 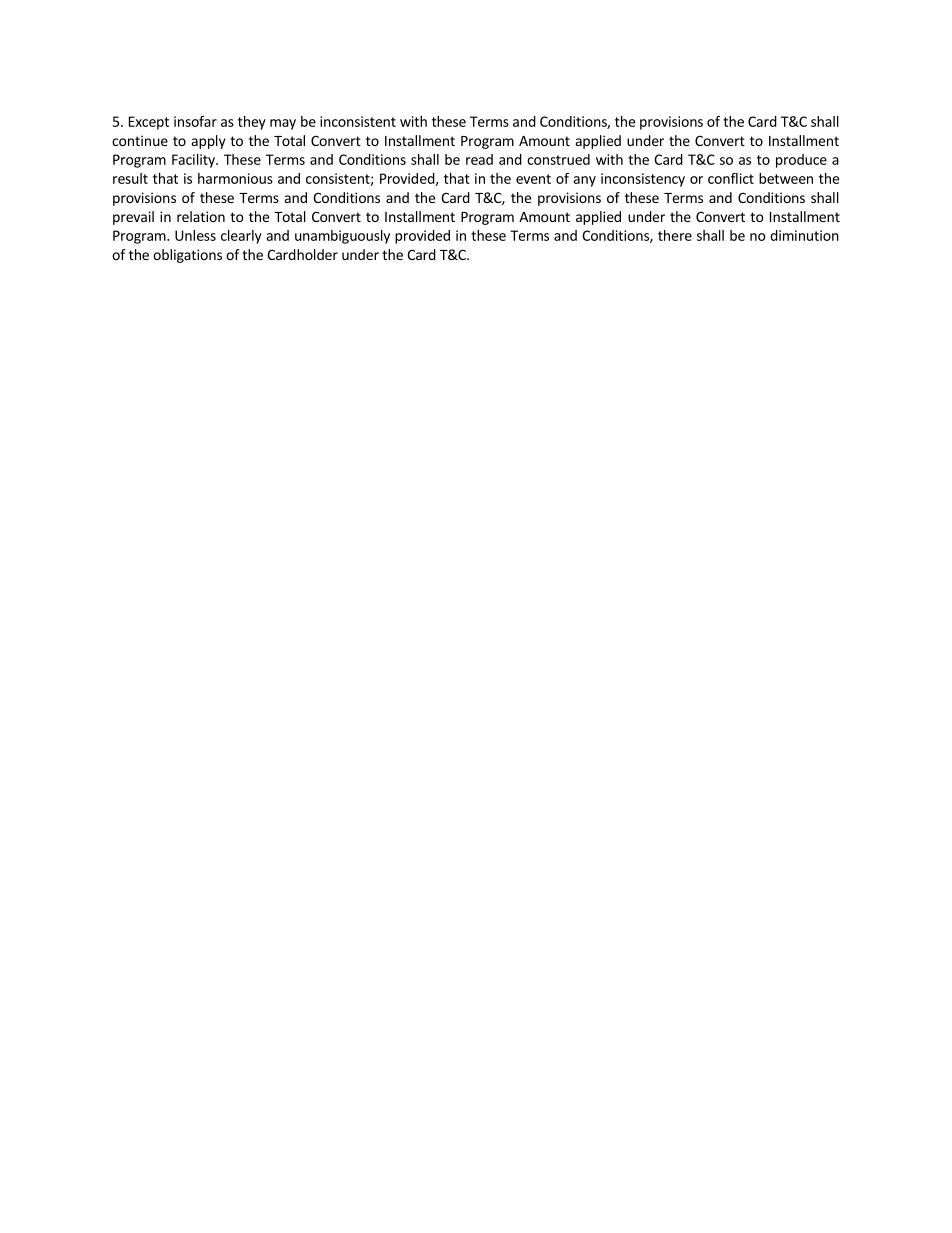 I want to click on there, so click(x=675, y=235).
